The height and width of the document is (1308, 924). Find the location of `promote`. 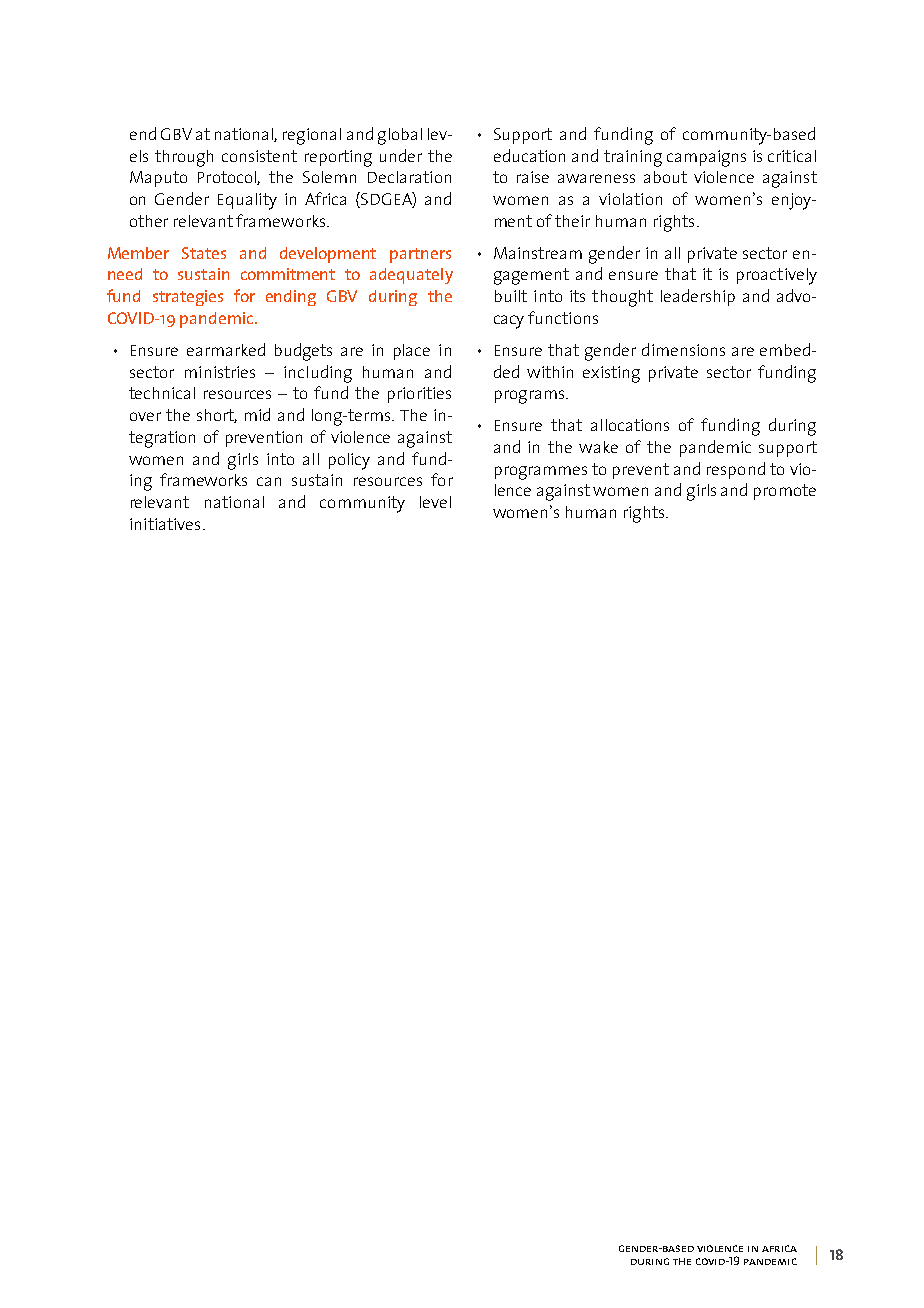

promote is located at coordinates (785, 492).
